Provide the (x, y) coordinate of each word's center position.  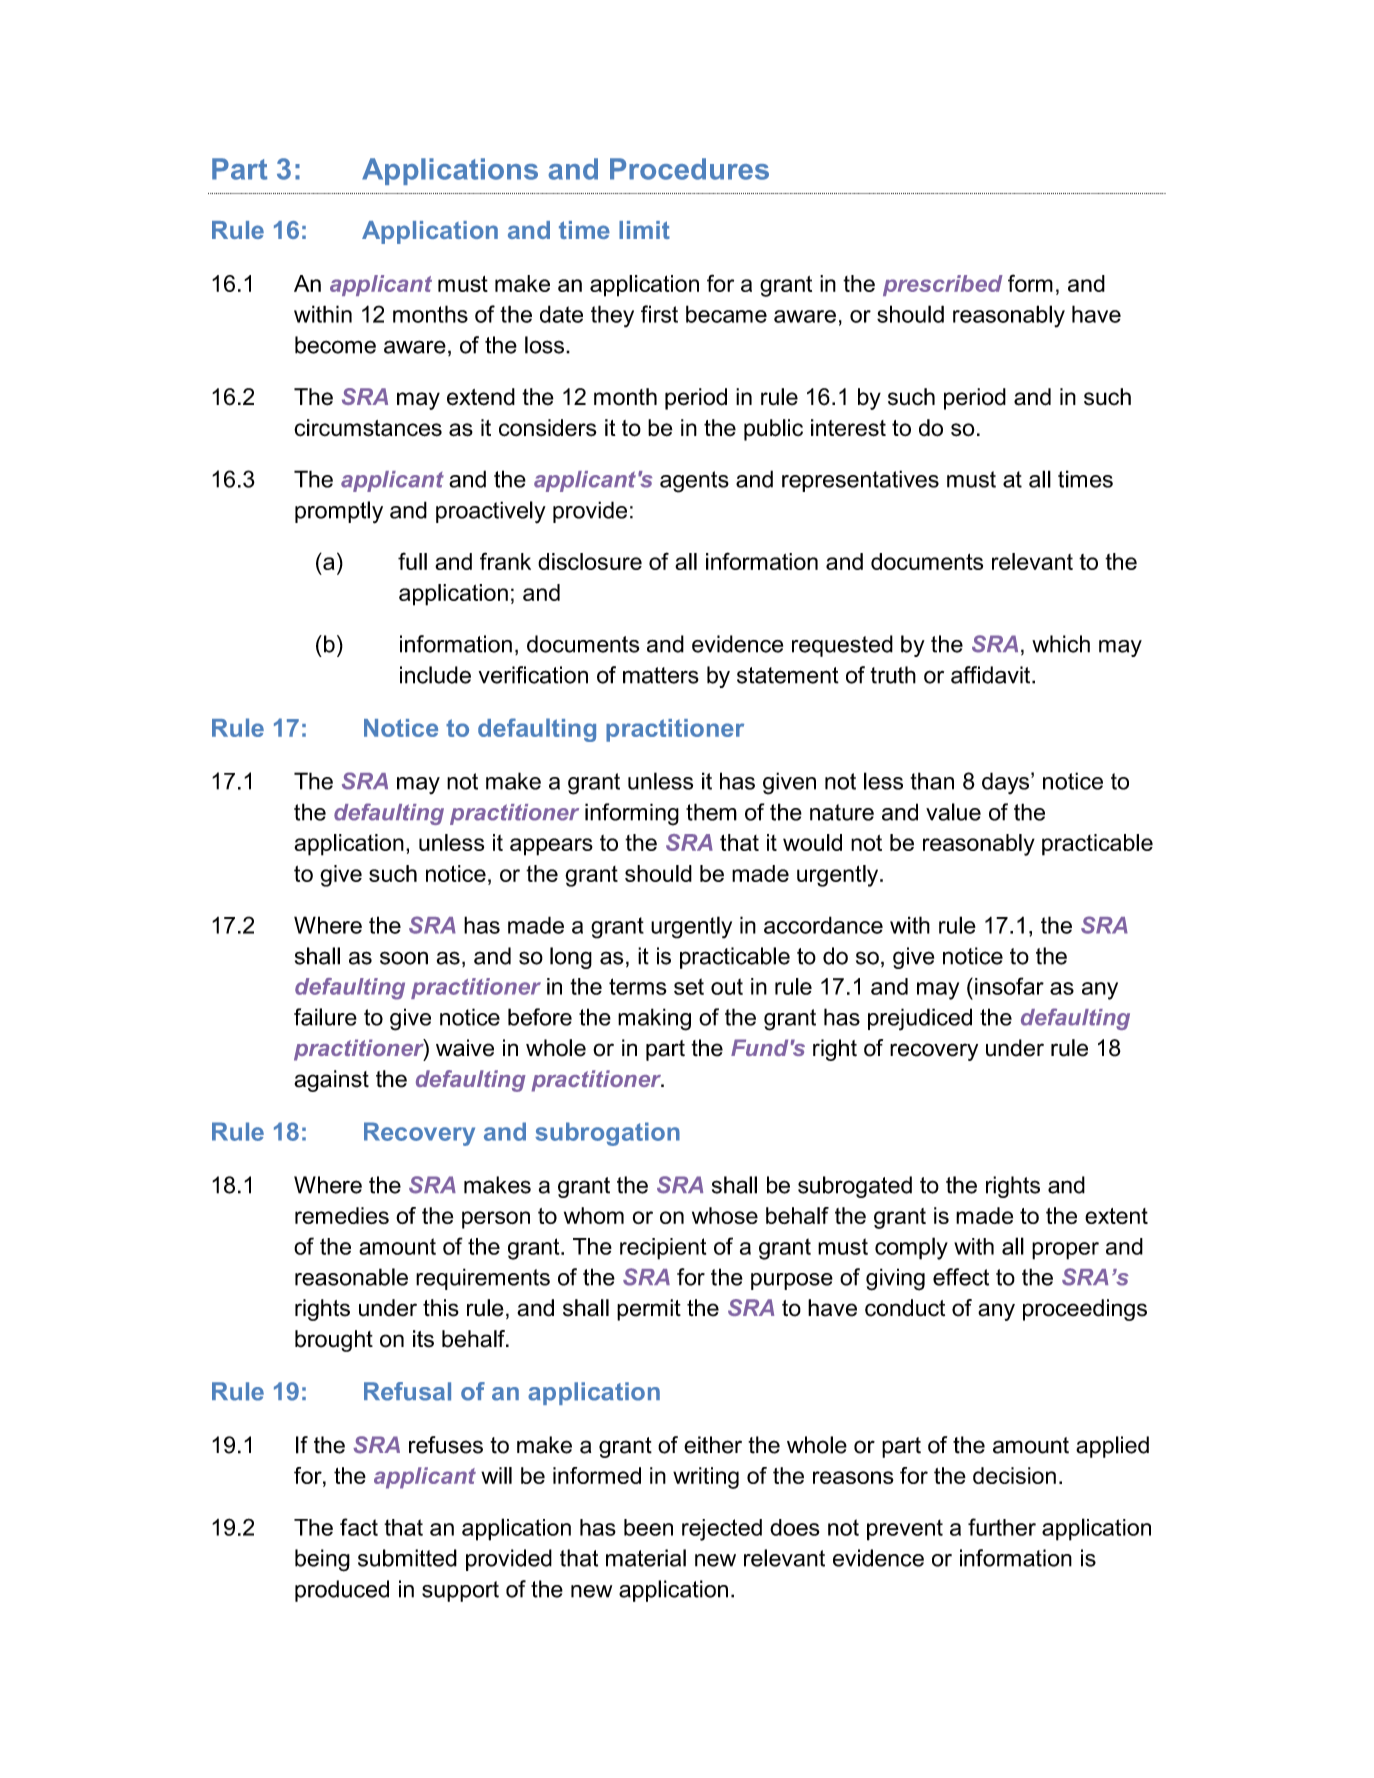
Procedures (689, 169)
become (335, 345)
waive (465, 1048)
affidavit (992, 675)
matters (661, 675)
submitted (407, 1558)
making (654, 1019)
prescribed (943, 285)
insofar (1009, 986)
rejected (722, 1530)
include (435, 675)
